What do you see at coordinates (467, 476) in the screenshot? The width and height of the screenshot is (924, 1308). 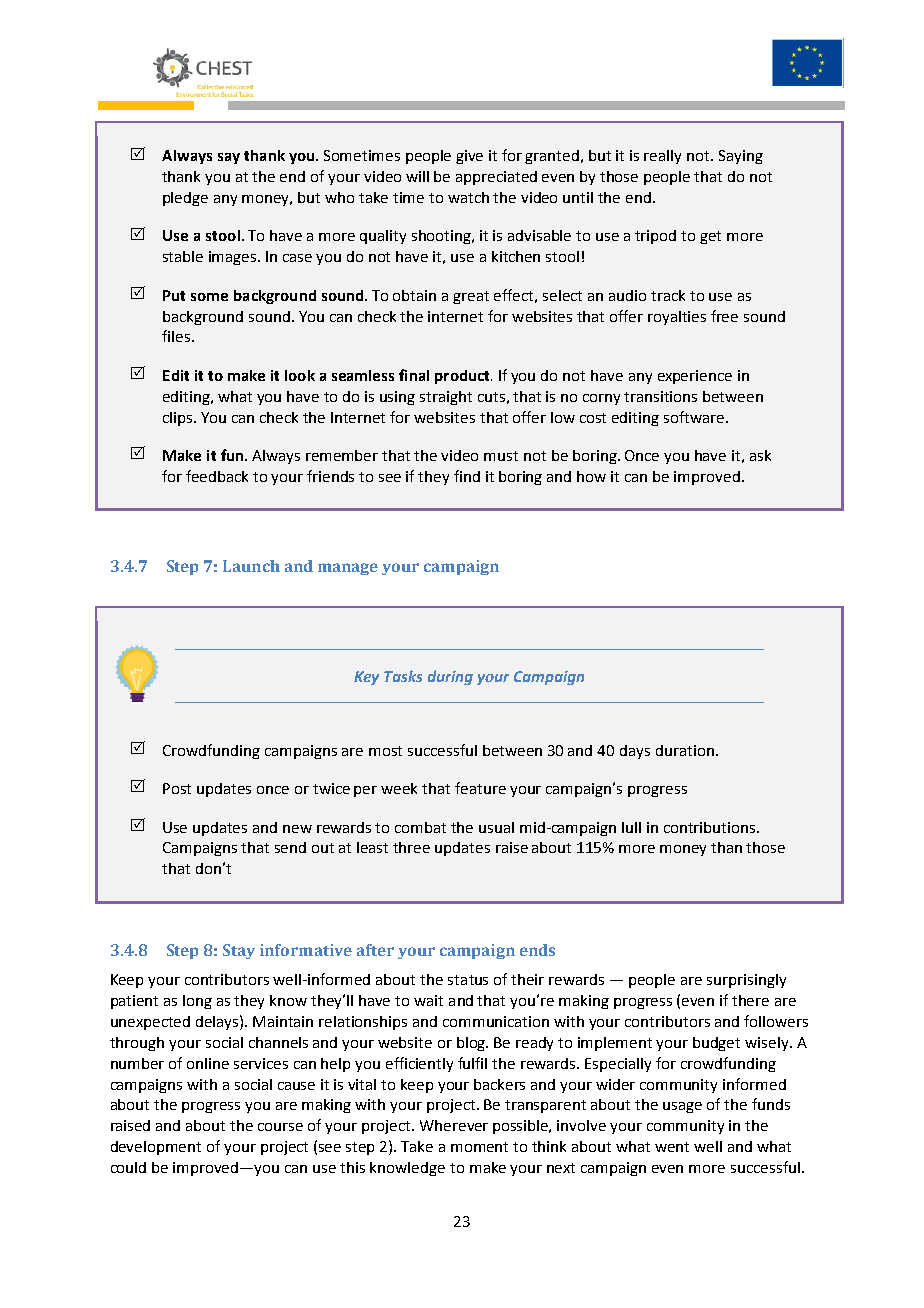 I see `find` at bounding box center [467, 476].
